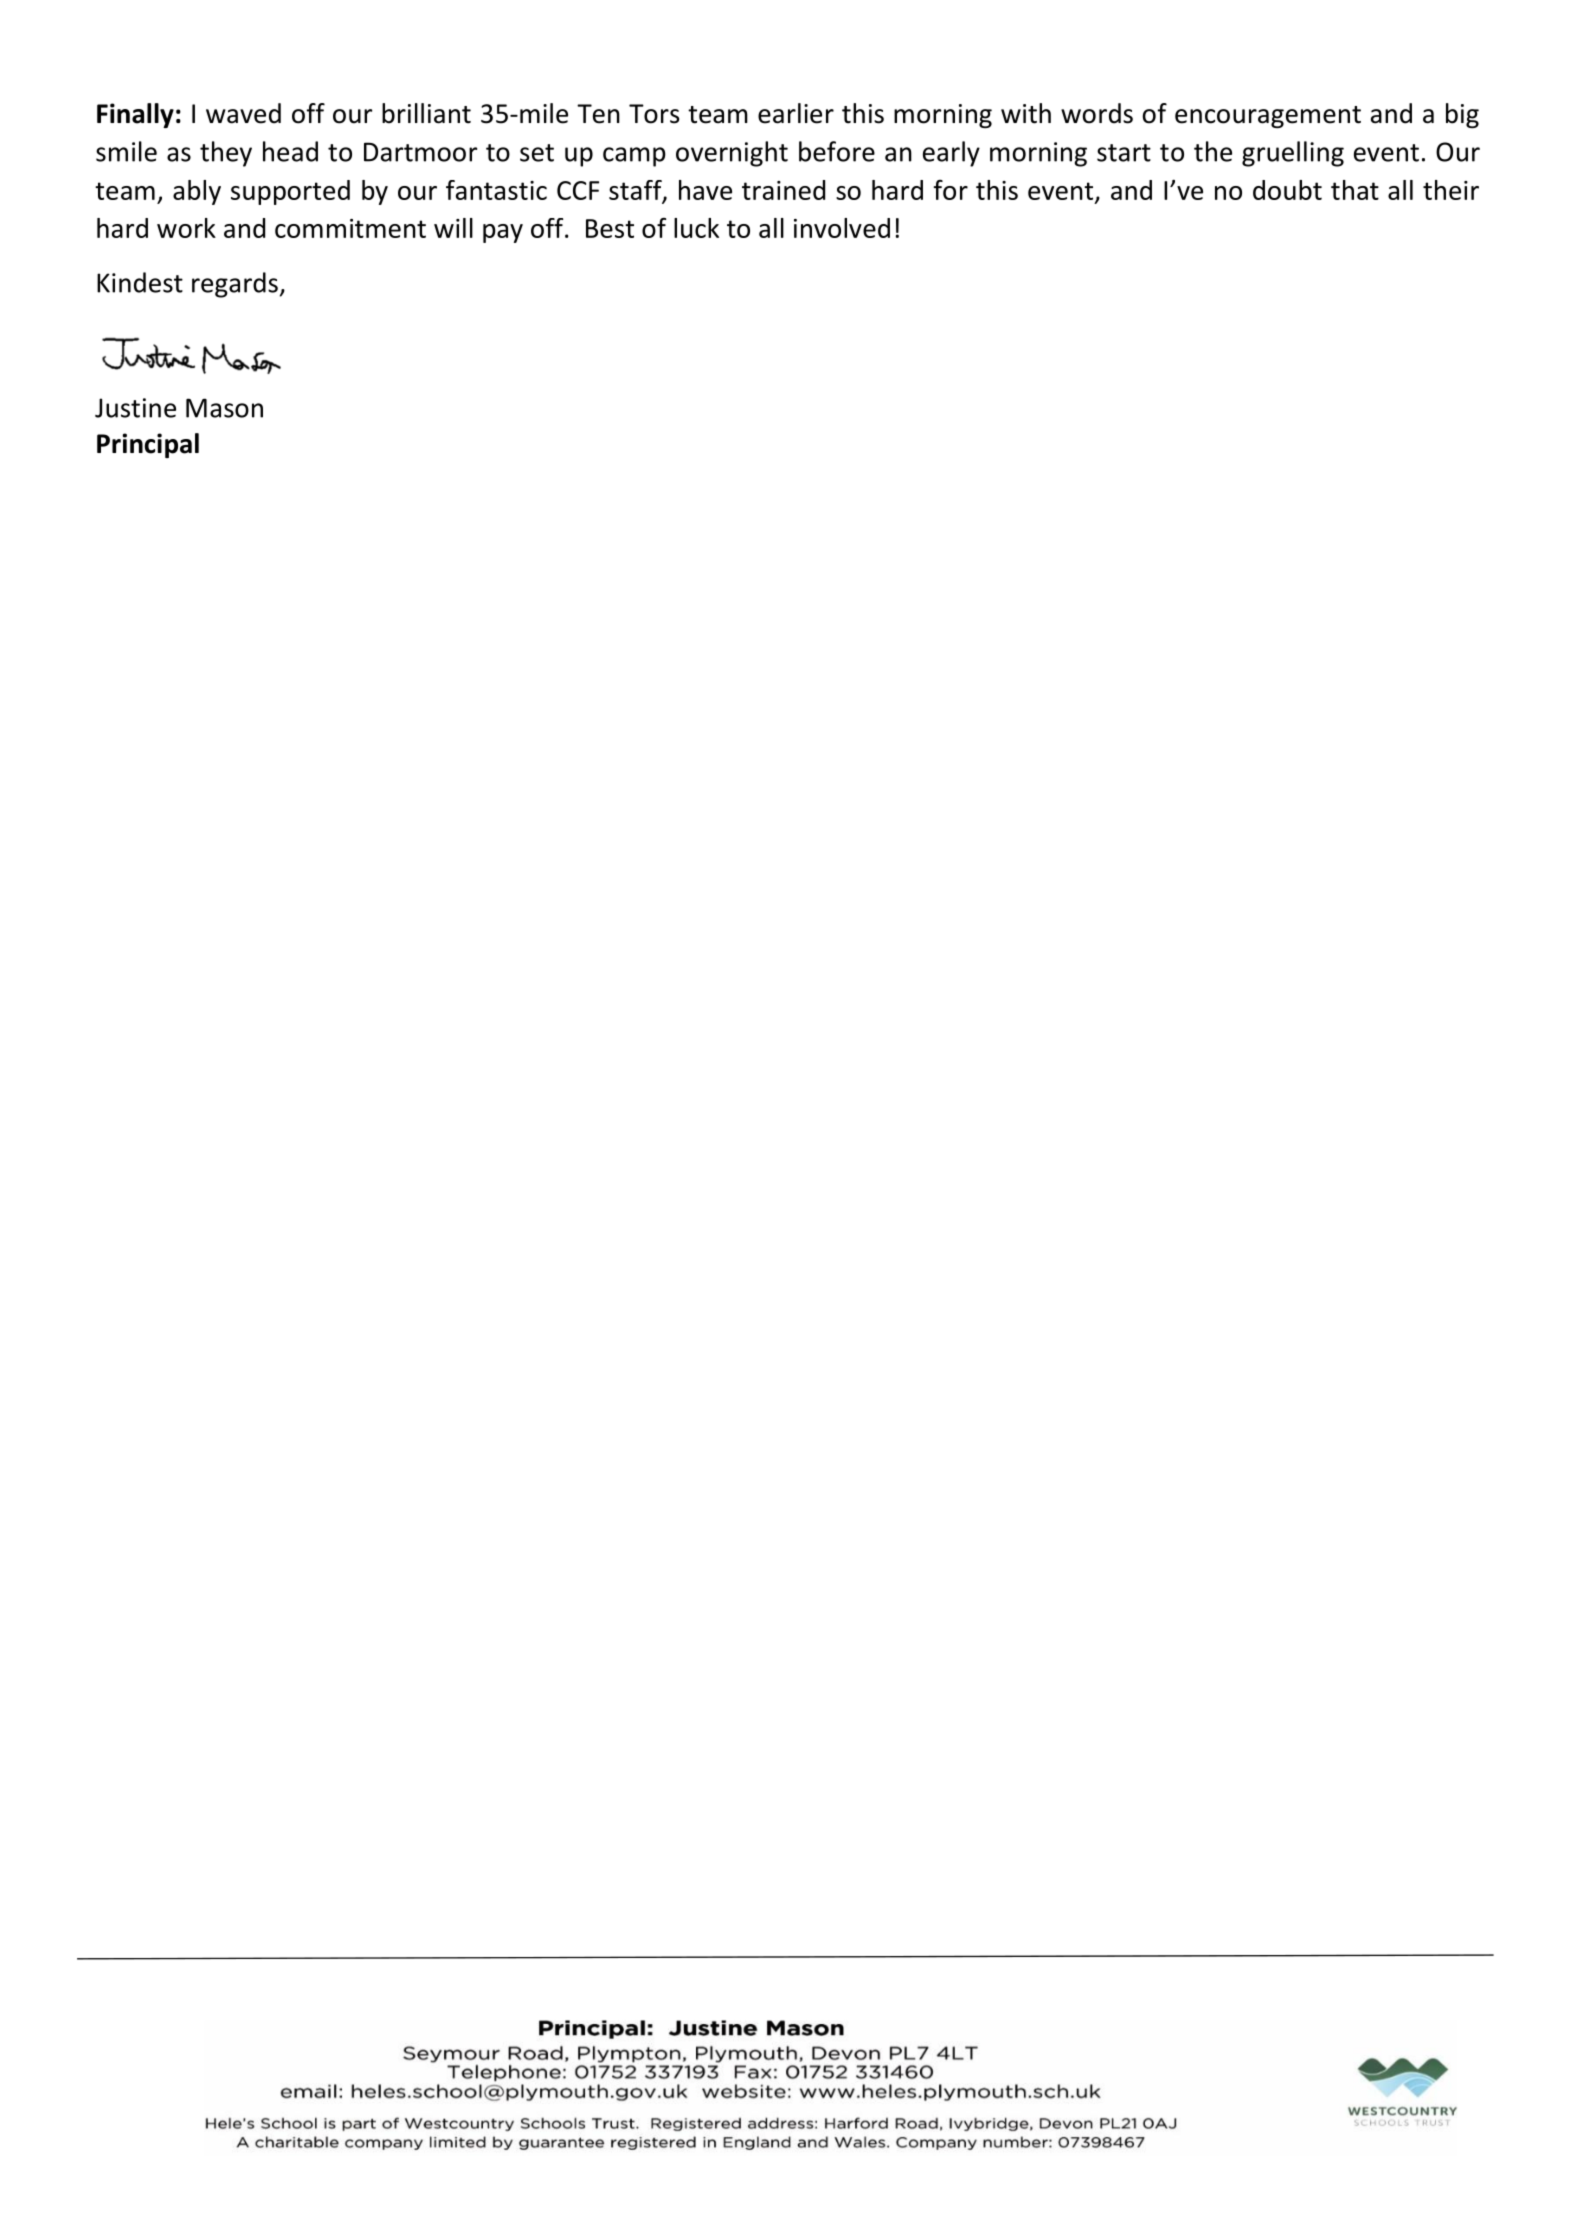  Describe the element at coordinates (696, 228) in the page. I see `luck` at that location.
